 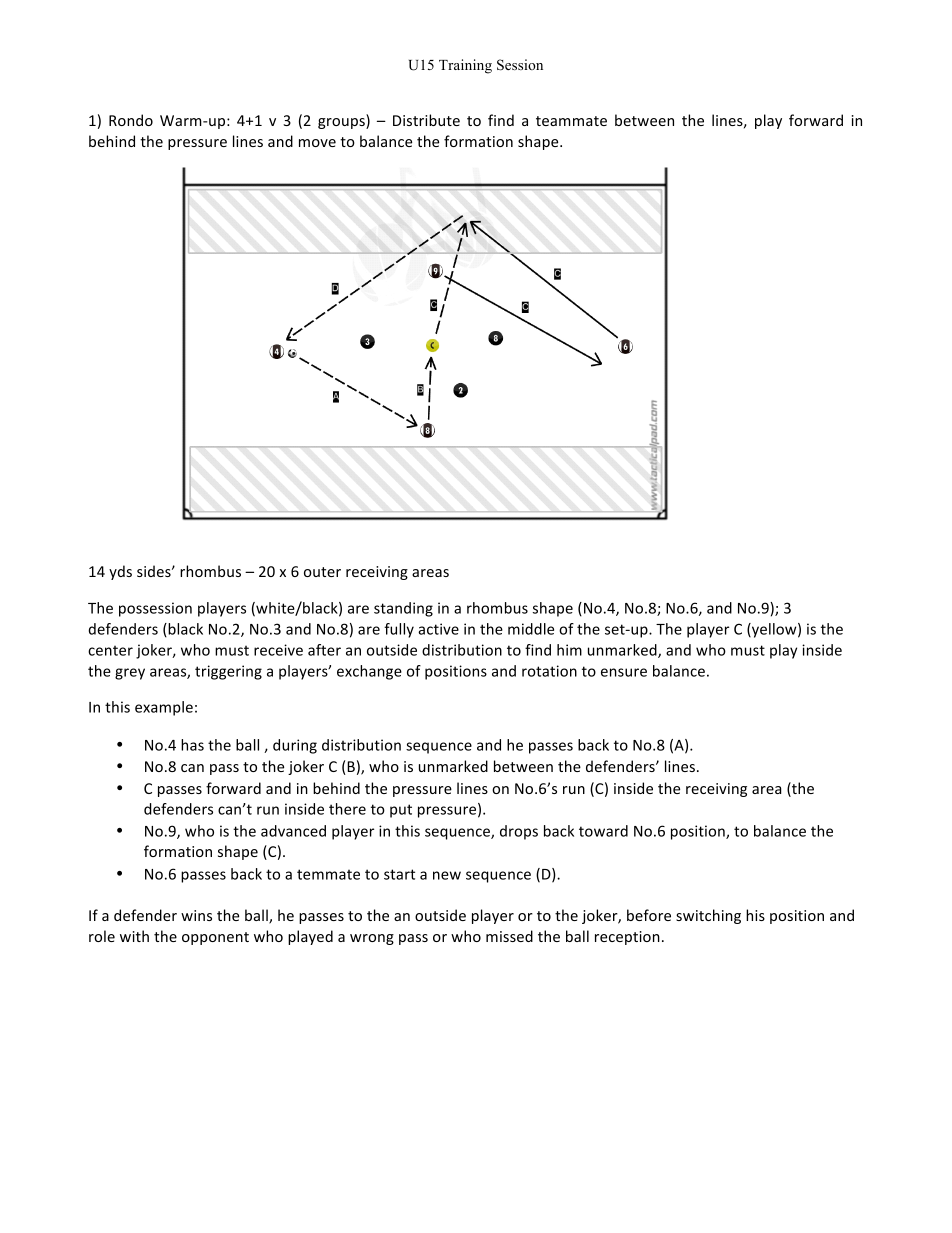 I want to click on yds, so click(x=120, y=572).
